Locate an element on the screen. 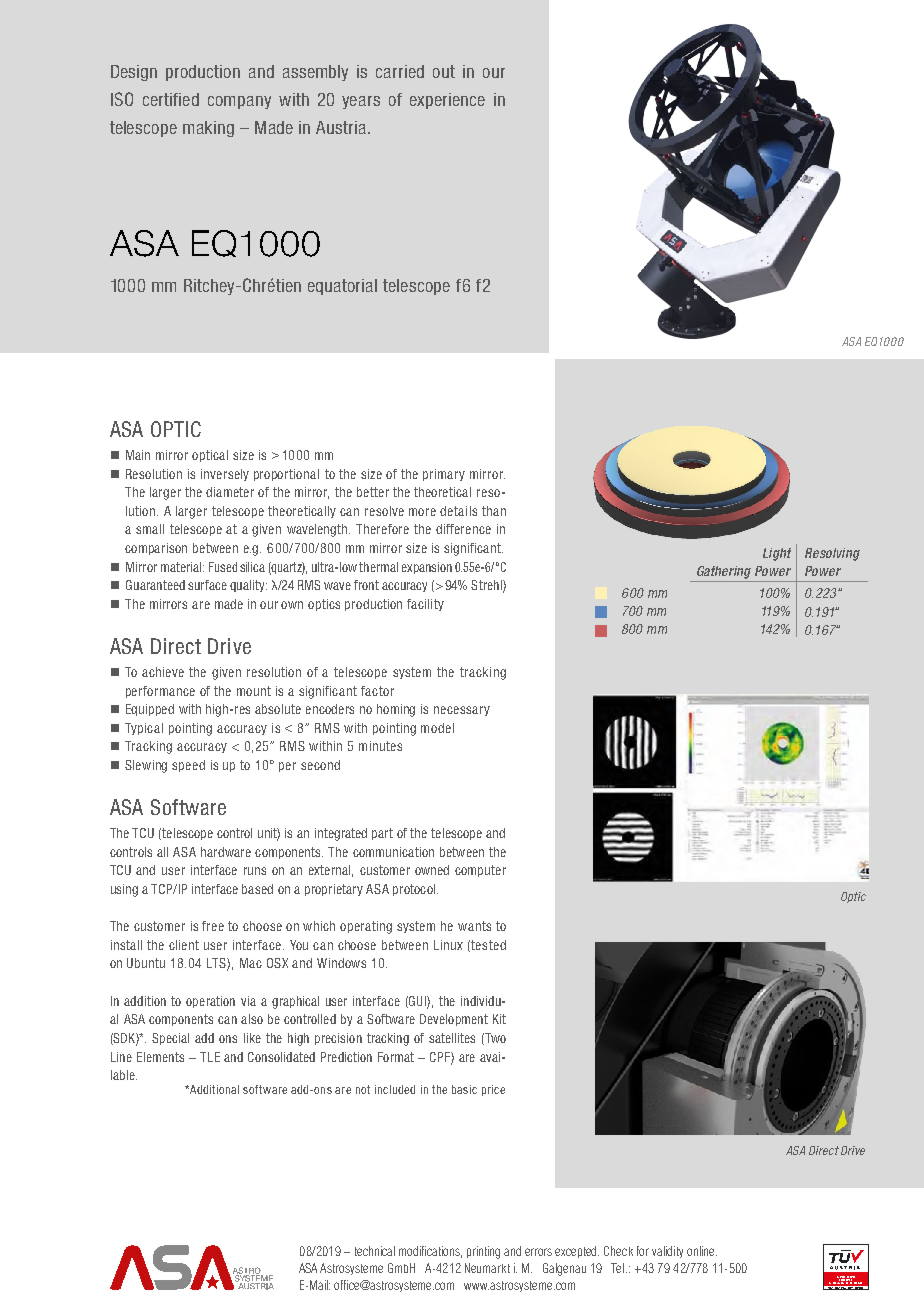  experience is located at coordinates (447, 101).
